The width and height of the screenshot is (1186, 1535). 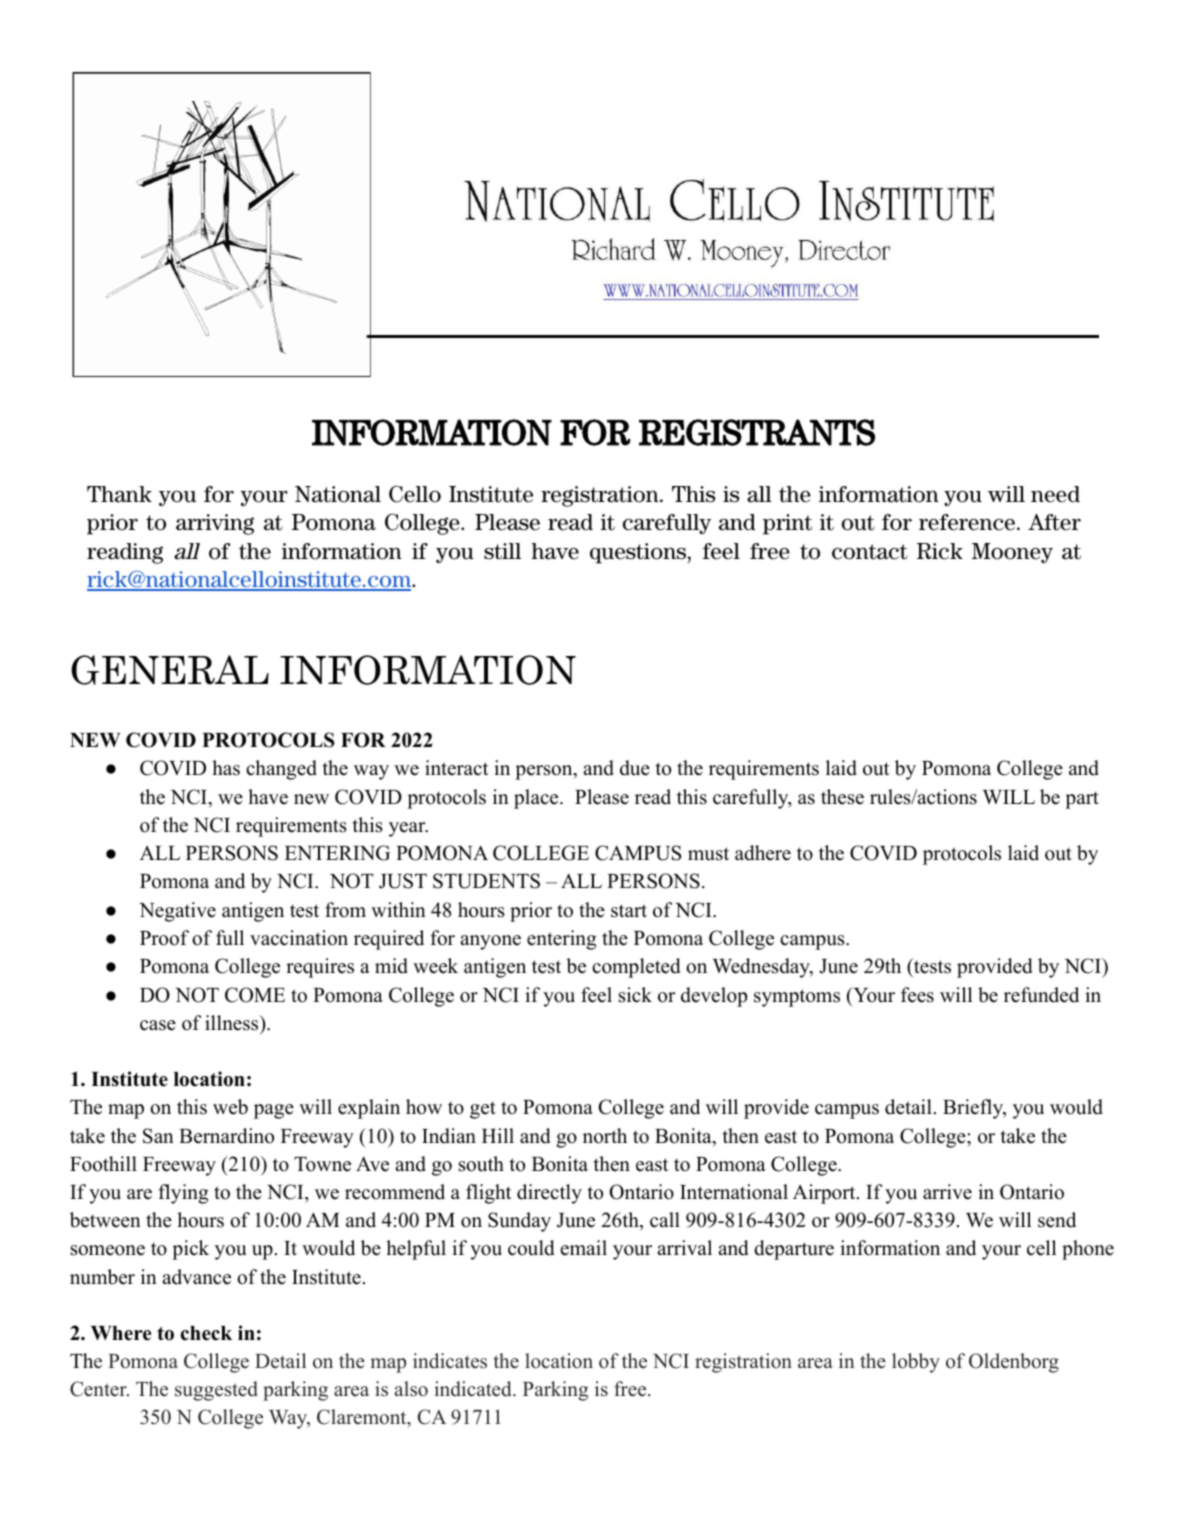 I want to click on start, so click(x=629, y=911).
